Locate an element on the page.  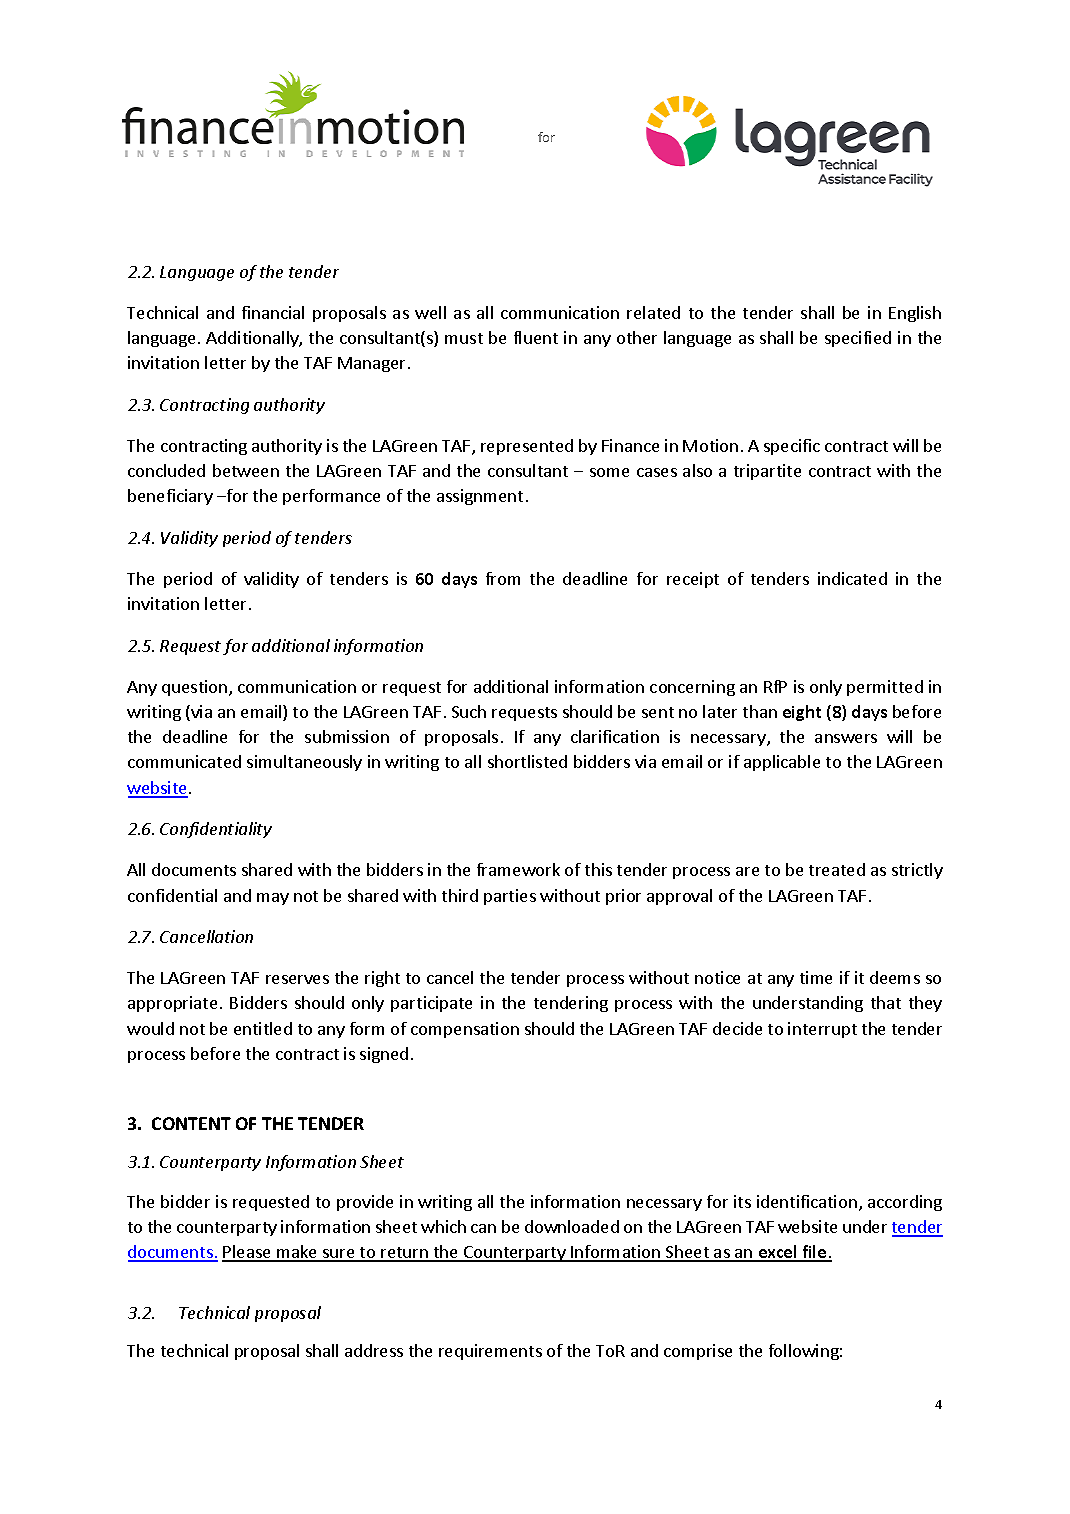
compensation is located at coordinates (465, 1030).
